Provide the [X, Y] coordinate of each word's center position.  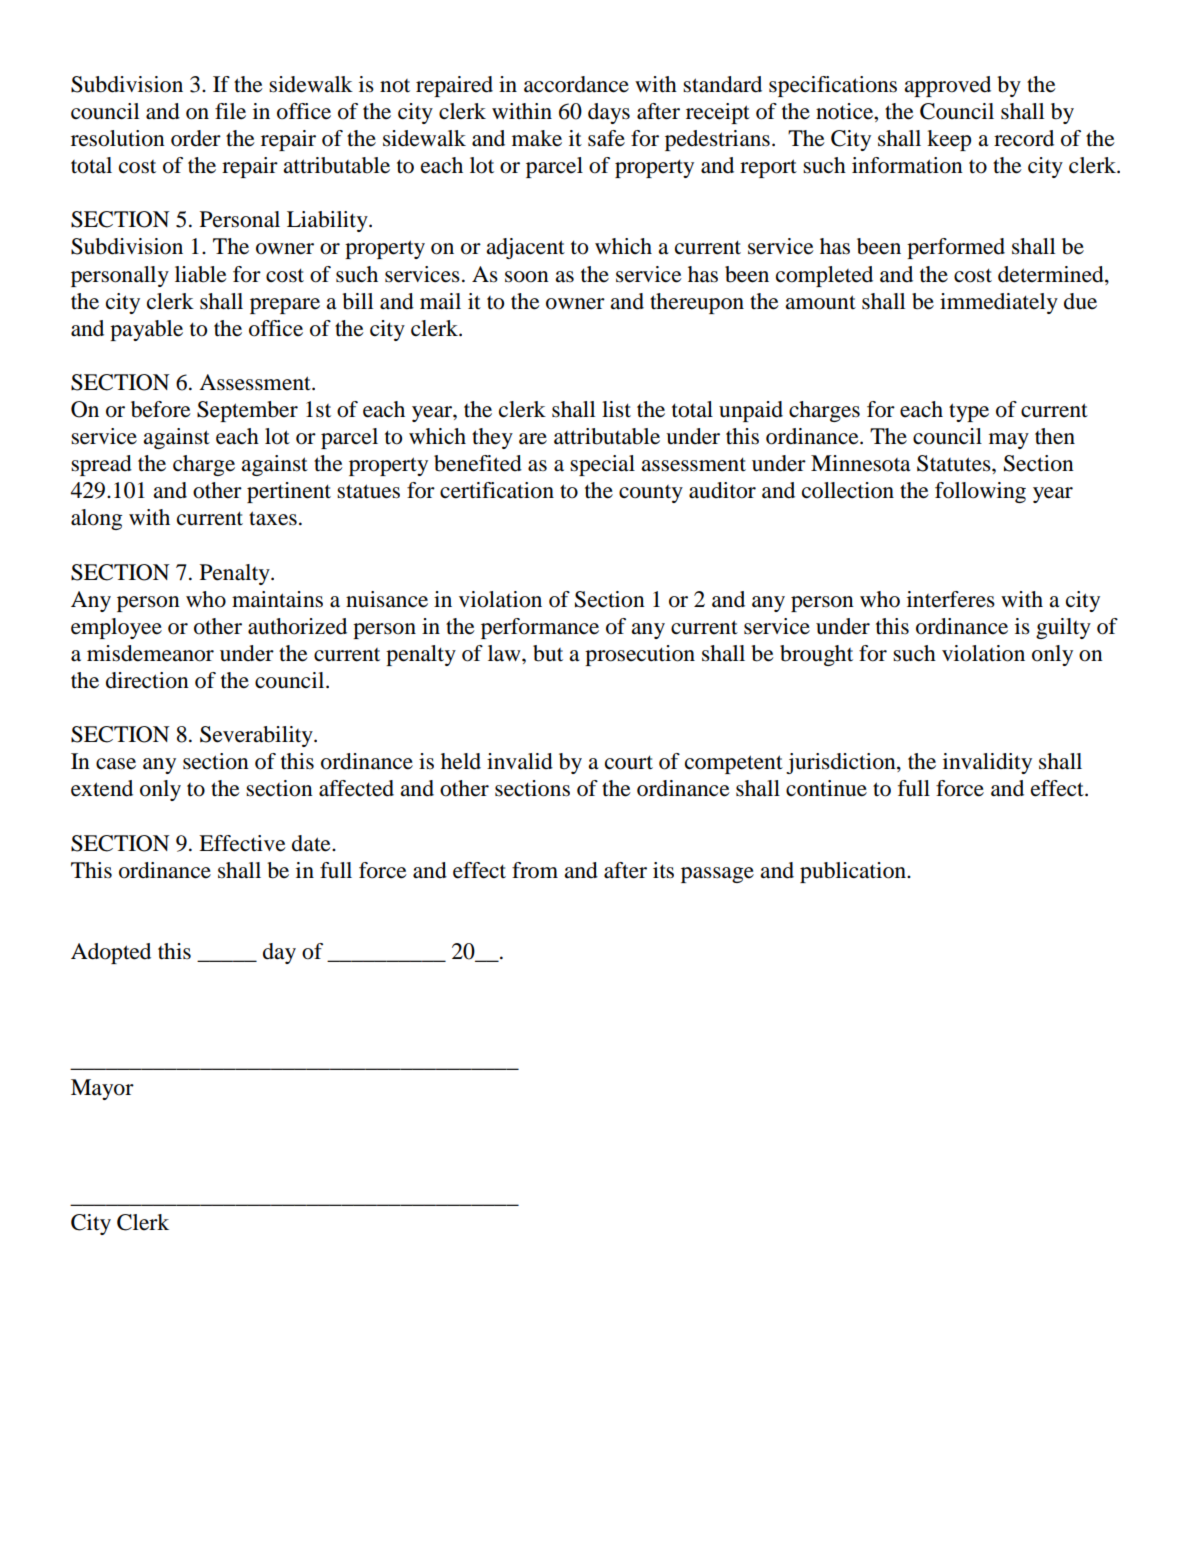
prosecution [640, 655]
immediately [999, 303]
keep [949, 140]
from [535, 870]
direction [147, 680]
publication [854, 872]
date [312, 843]
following [980, 492]
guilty [1063, 628]
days [609, 113]
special [602, 465]
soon [527, 277]
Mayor [102, 1089]
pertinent [289, 492]
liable [201, 274]
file [230, 111]
